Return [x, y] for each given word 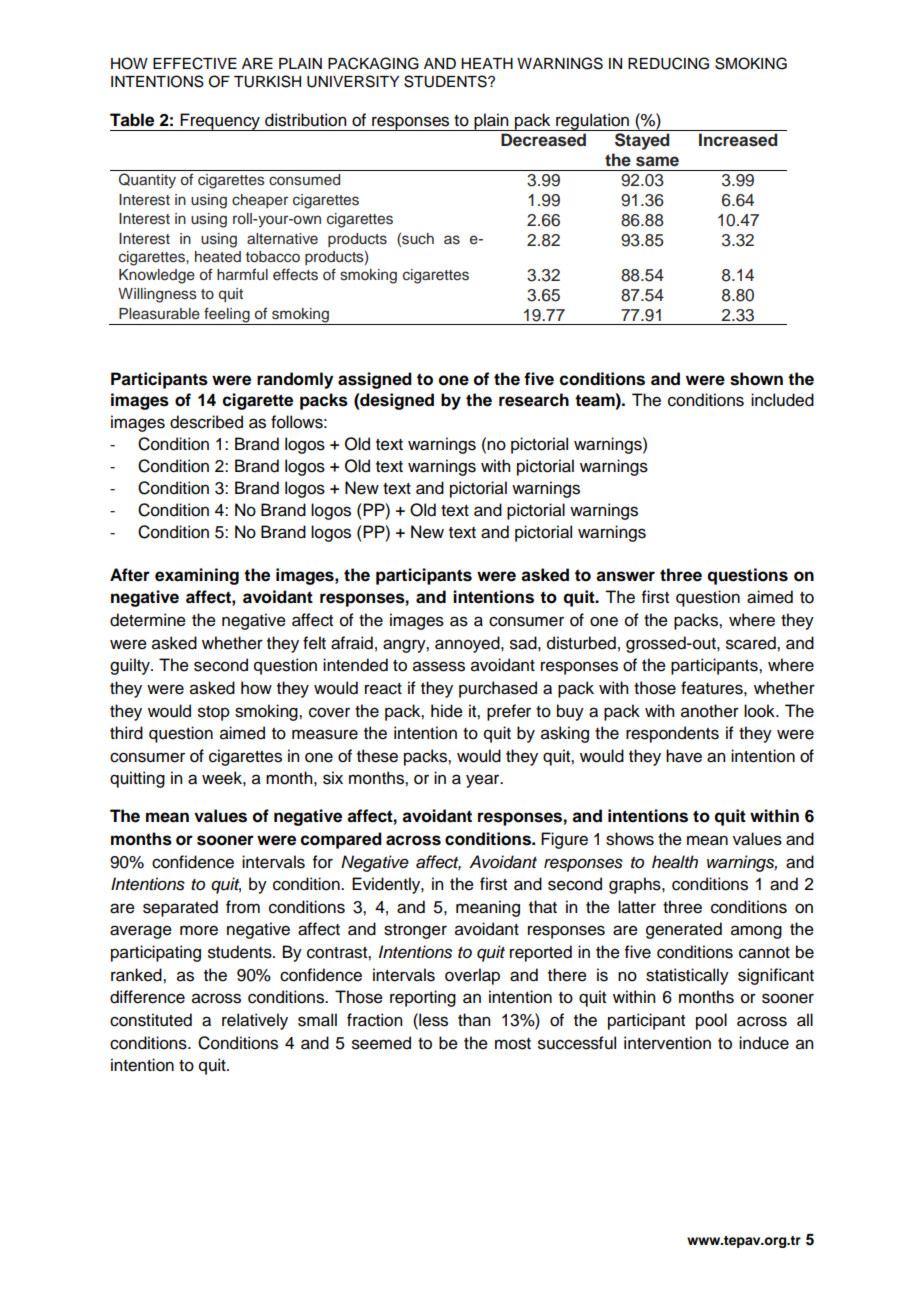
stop [214, 713]
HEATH [487, 63]
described [206, 422]
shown [756, 379]
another [710, 711]
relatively [255, 1021]
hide [447, 711]
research [534, 400]
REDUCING [668, 63]
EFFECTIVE [195, 63]
